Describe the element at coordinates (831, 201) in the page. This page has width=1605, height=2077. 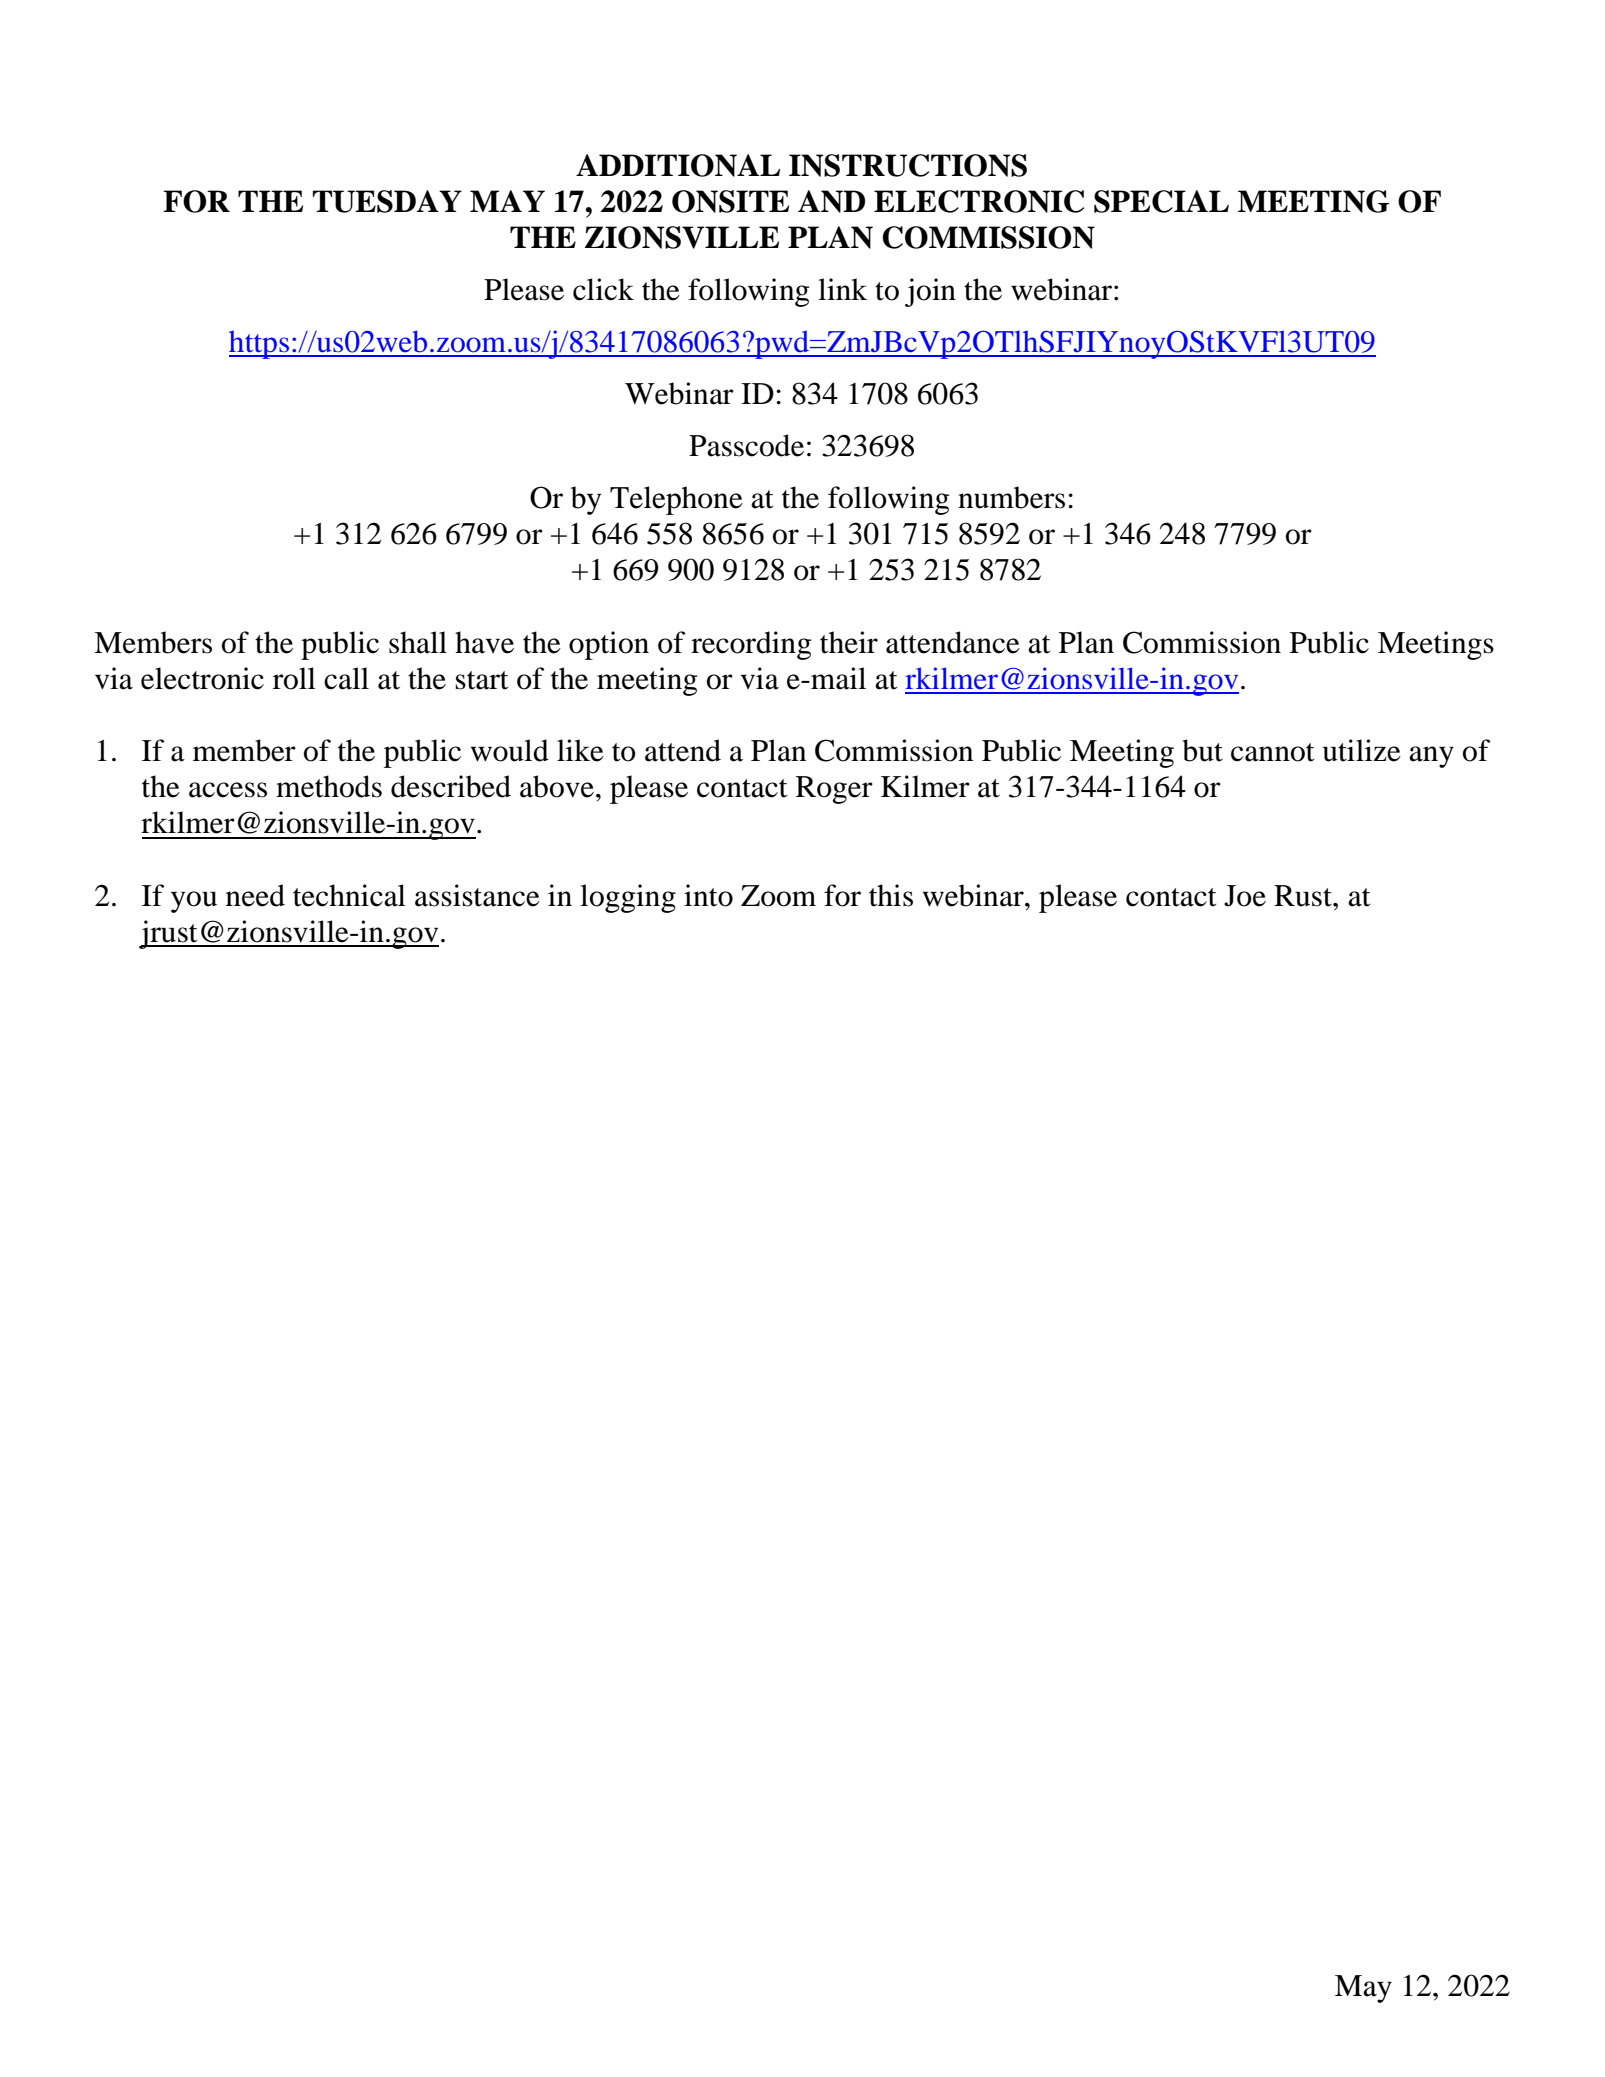
I see `AND` at that location.
